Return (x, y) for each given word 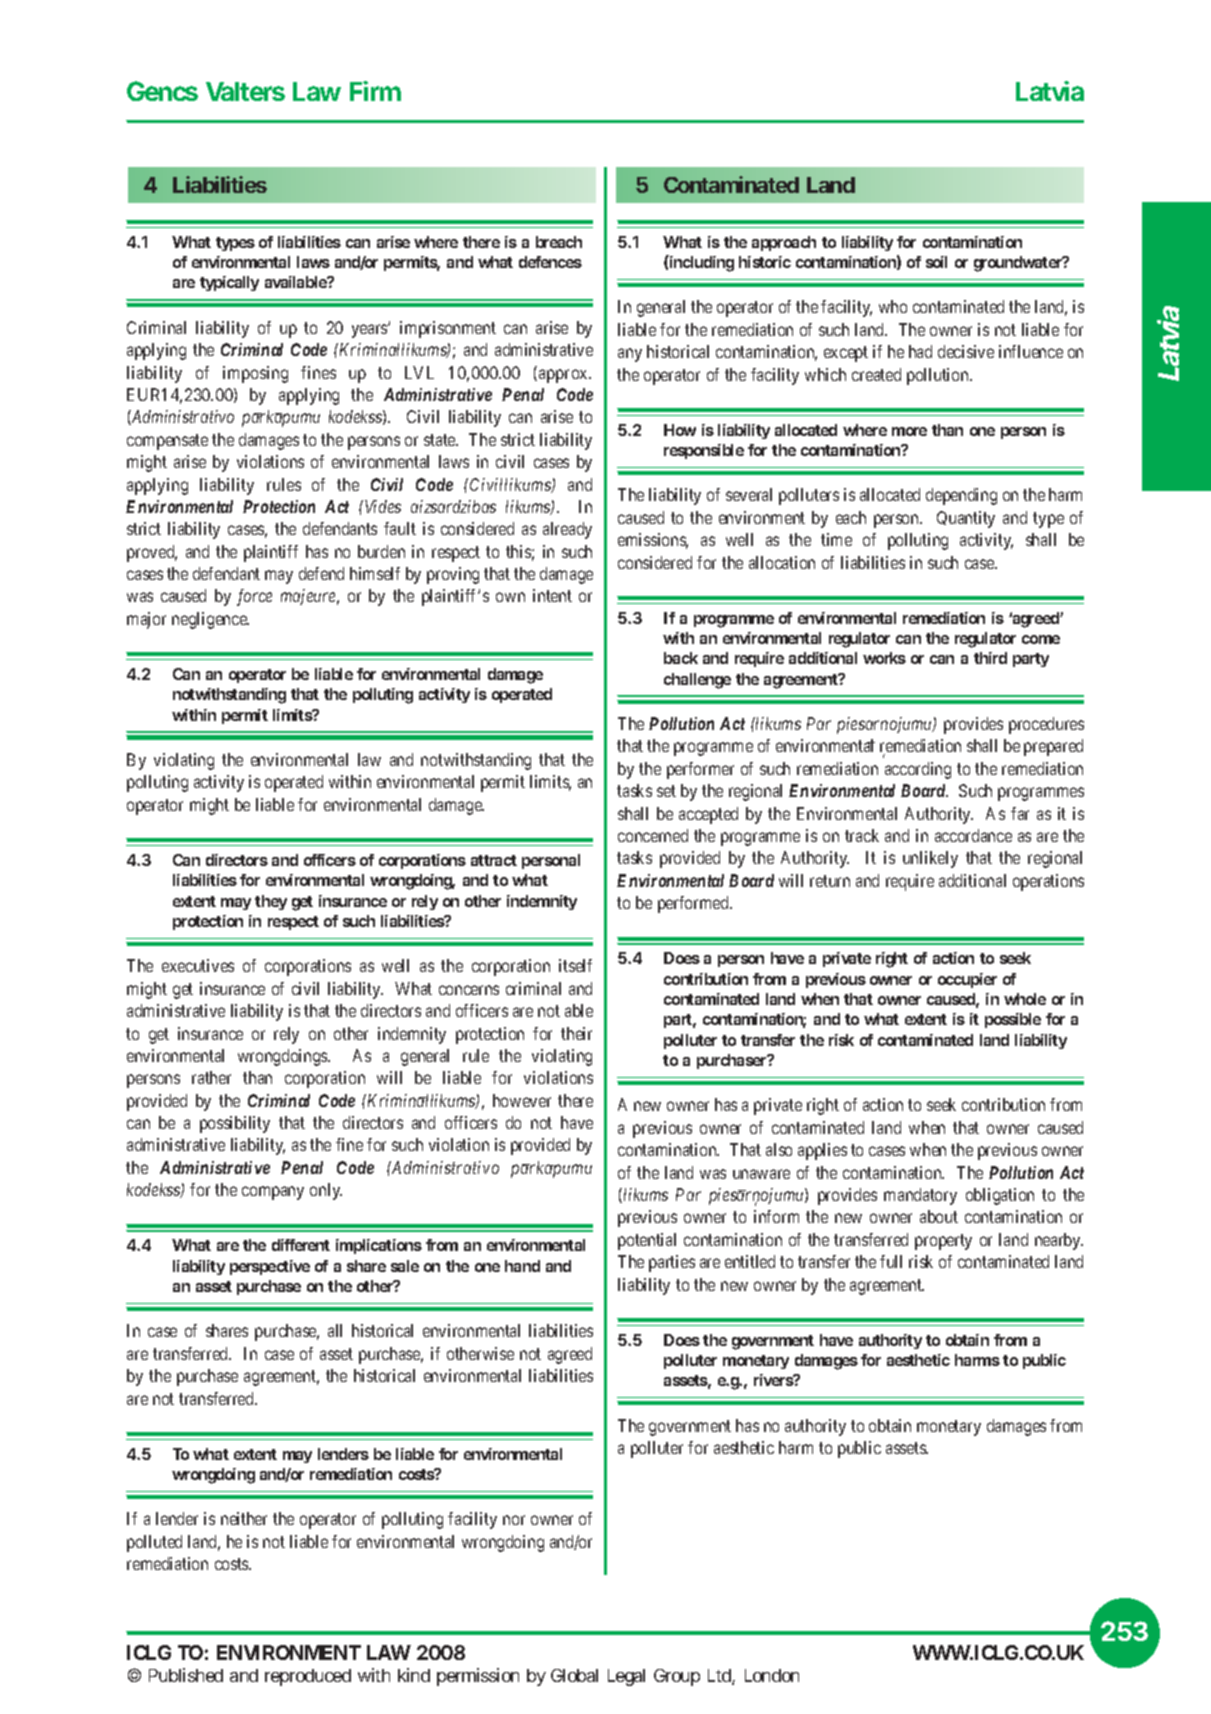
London (772, 1675)
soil (936, 262)
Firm (375, 91)
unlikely (930, 859)
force (254, 597)
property (943, 1242)
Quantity (966, 519)
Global (574, 1675)
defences (550, 262)
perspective (270, 1267)
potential (647, 1241)
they (271, 902)
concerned (653, 835)
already (567, 530)
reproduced (308, 1677)
